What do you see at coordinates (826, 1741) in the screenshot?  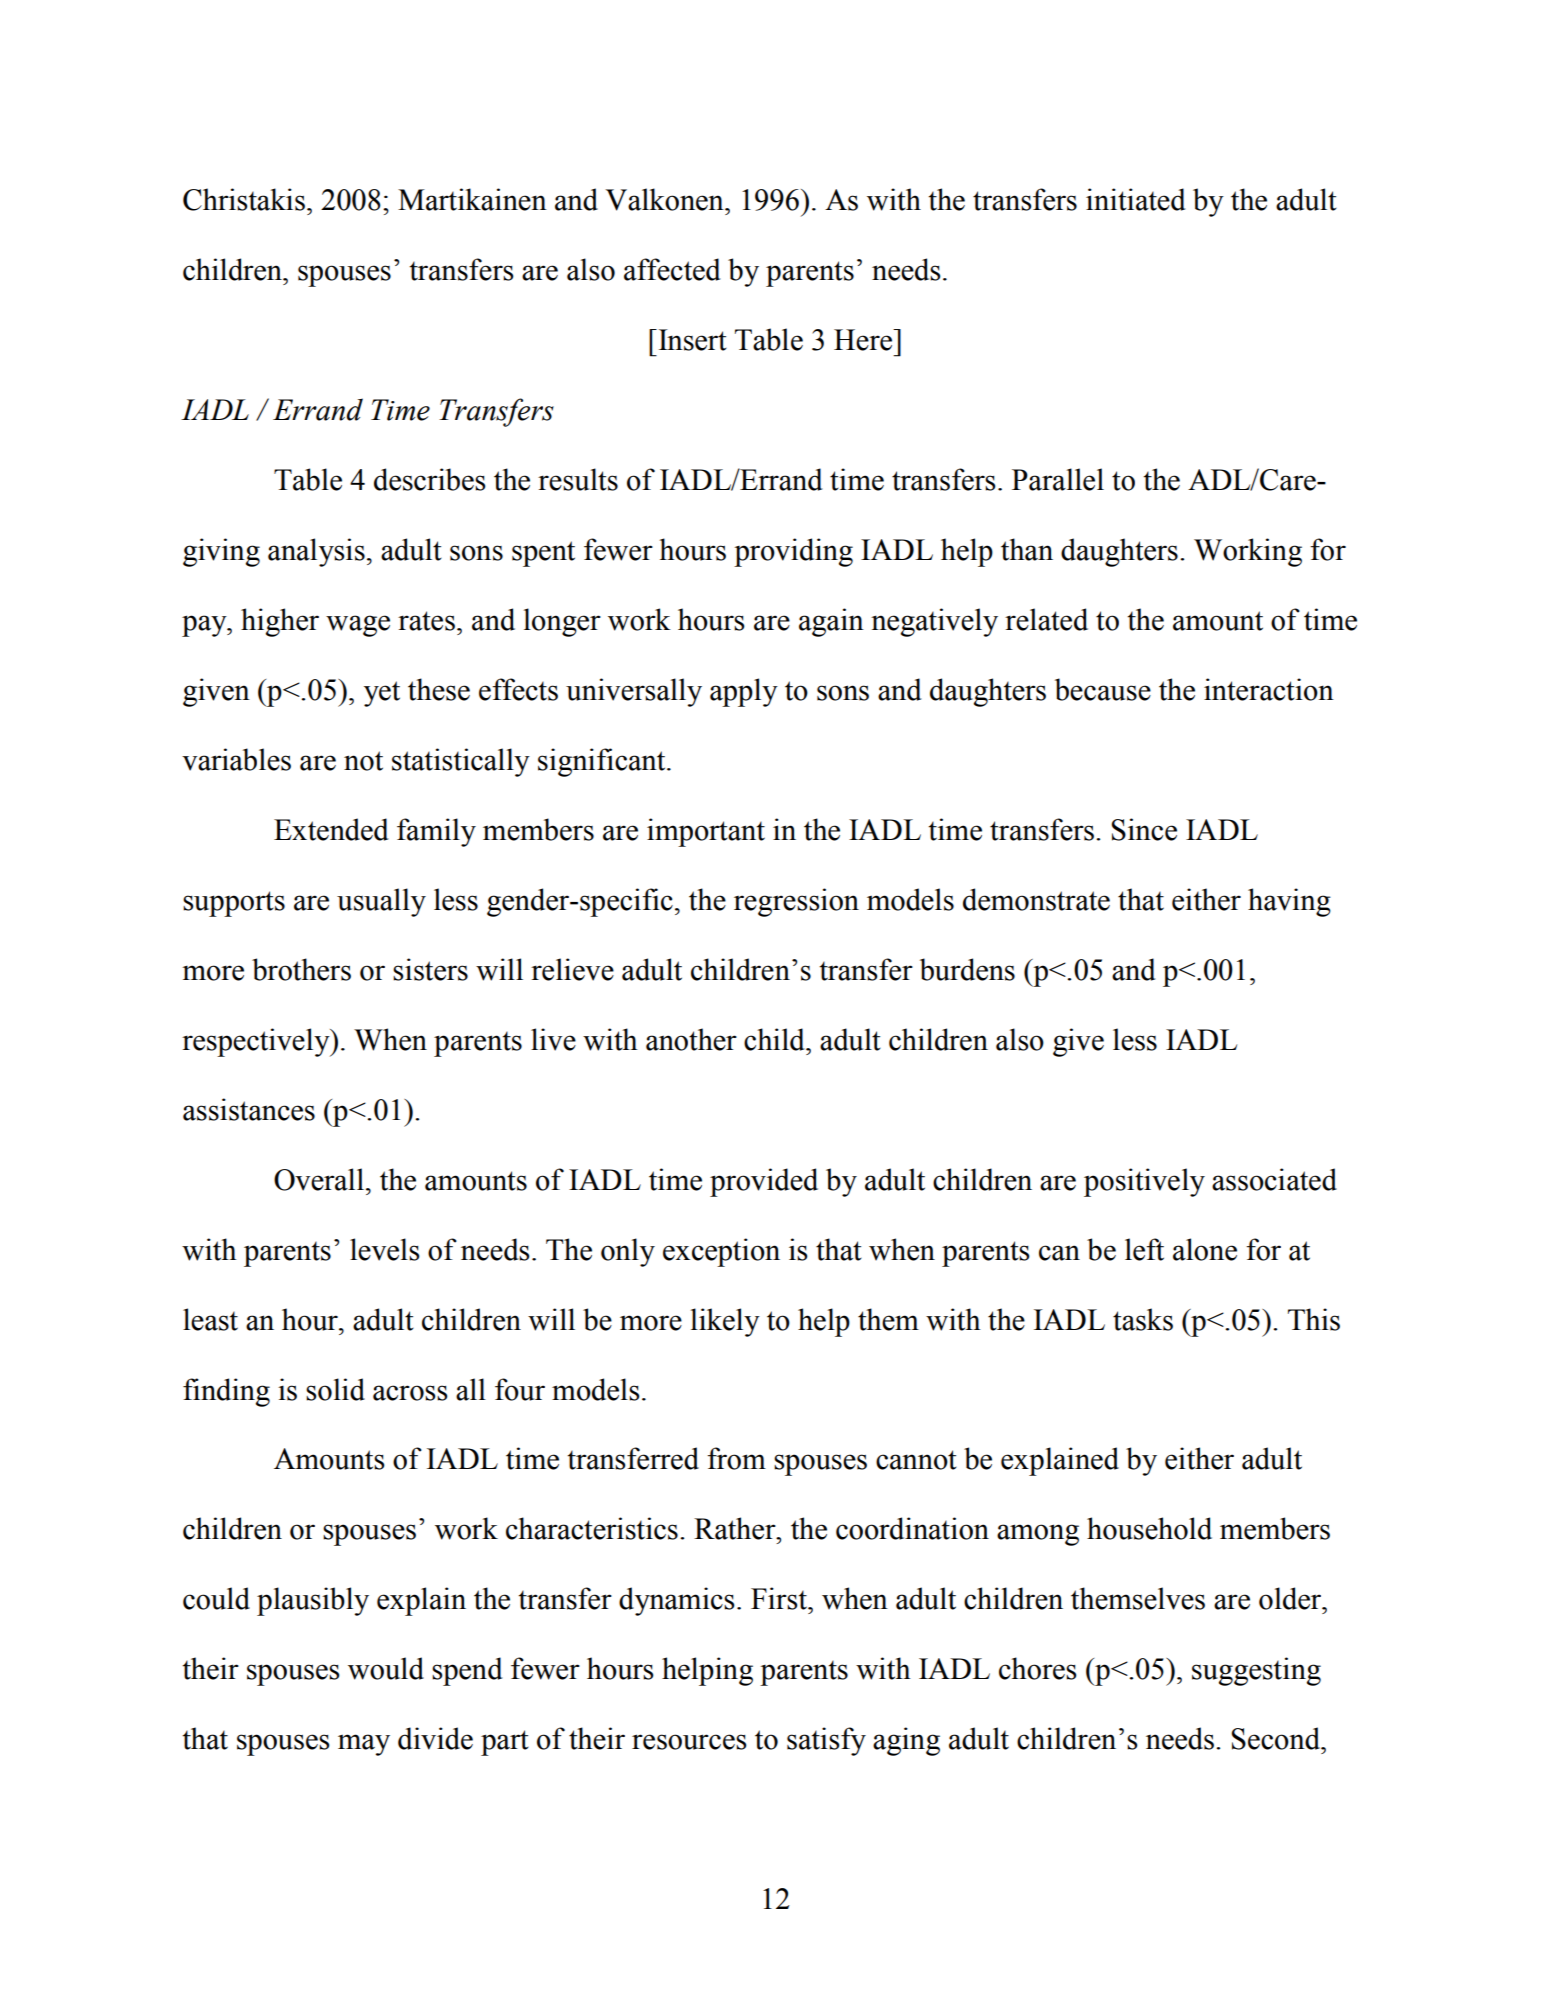 I see `satisfy` at bounding box center [826, 1741].
